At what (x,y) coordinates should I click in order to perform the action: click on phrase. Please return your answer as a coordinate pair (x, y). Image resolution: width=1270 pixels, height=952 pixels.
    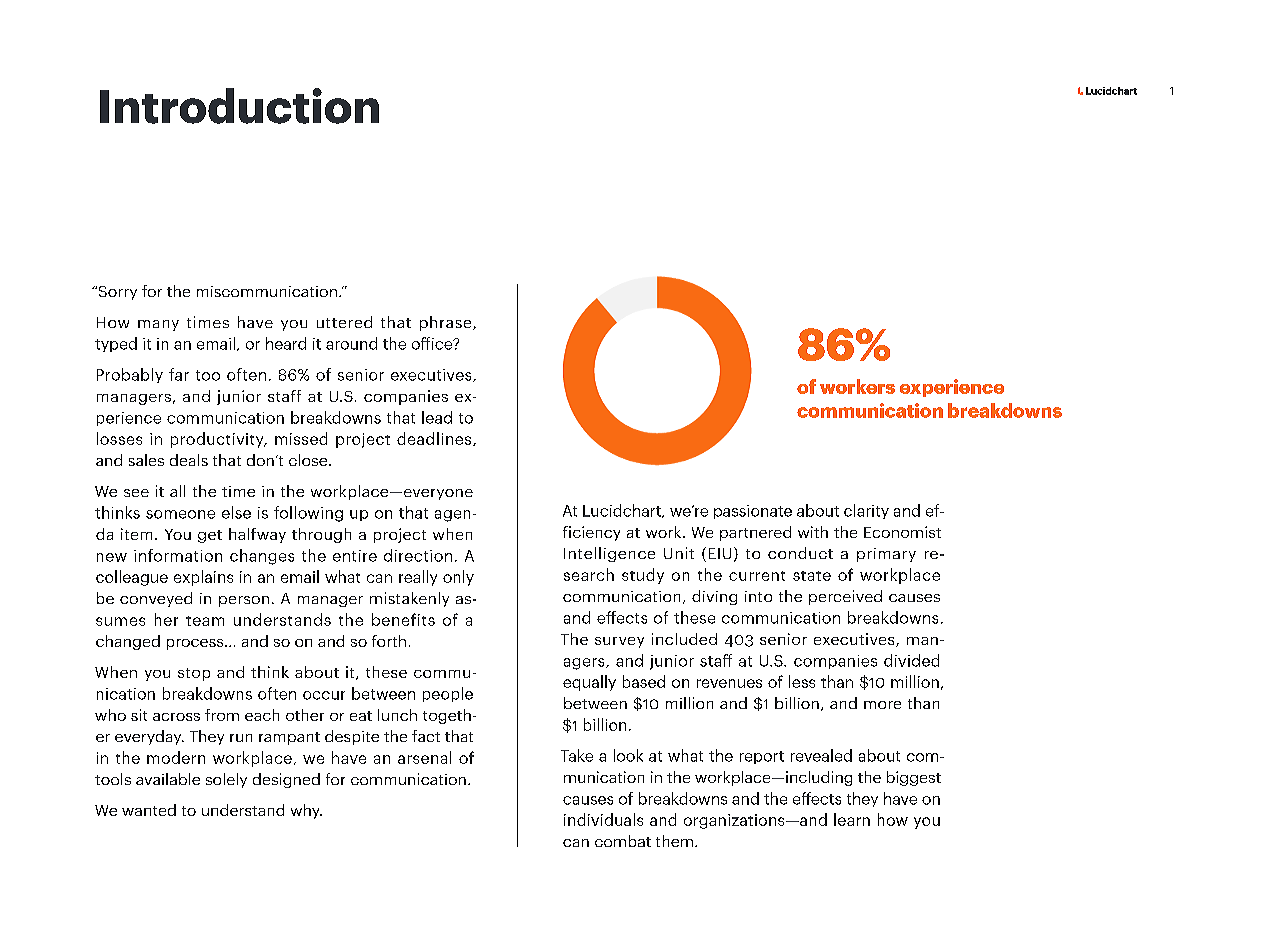
    Looking at the image, I should click on (447, 323).
